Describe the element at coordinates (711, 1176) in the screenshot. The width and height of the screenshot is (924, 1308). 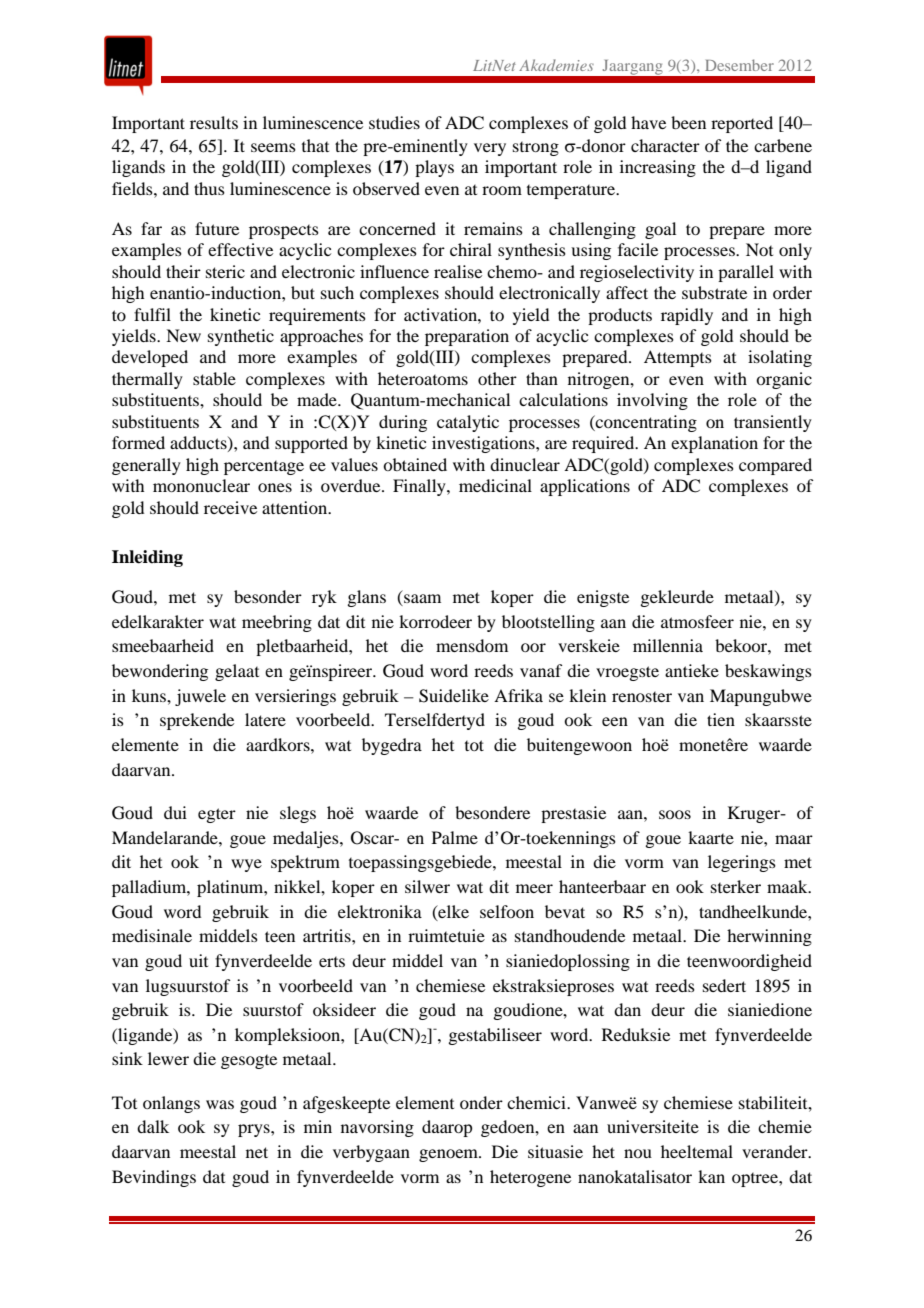
I see `kan` at that location.
